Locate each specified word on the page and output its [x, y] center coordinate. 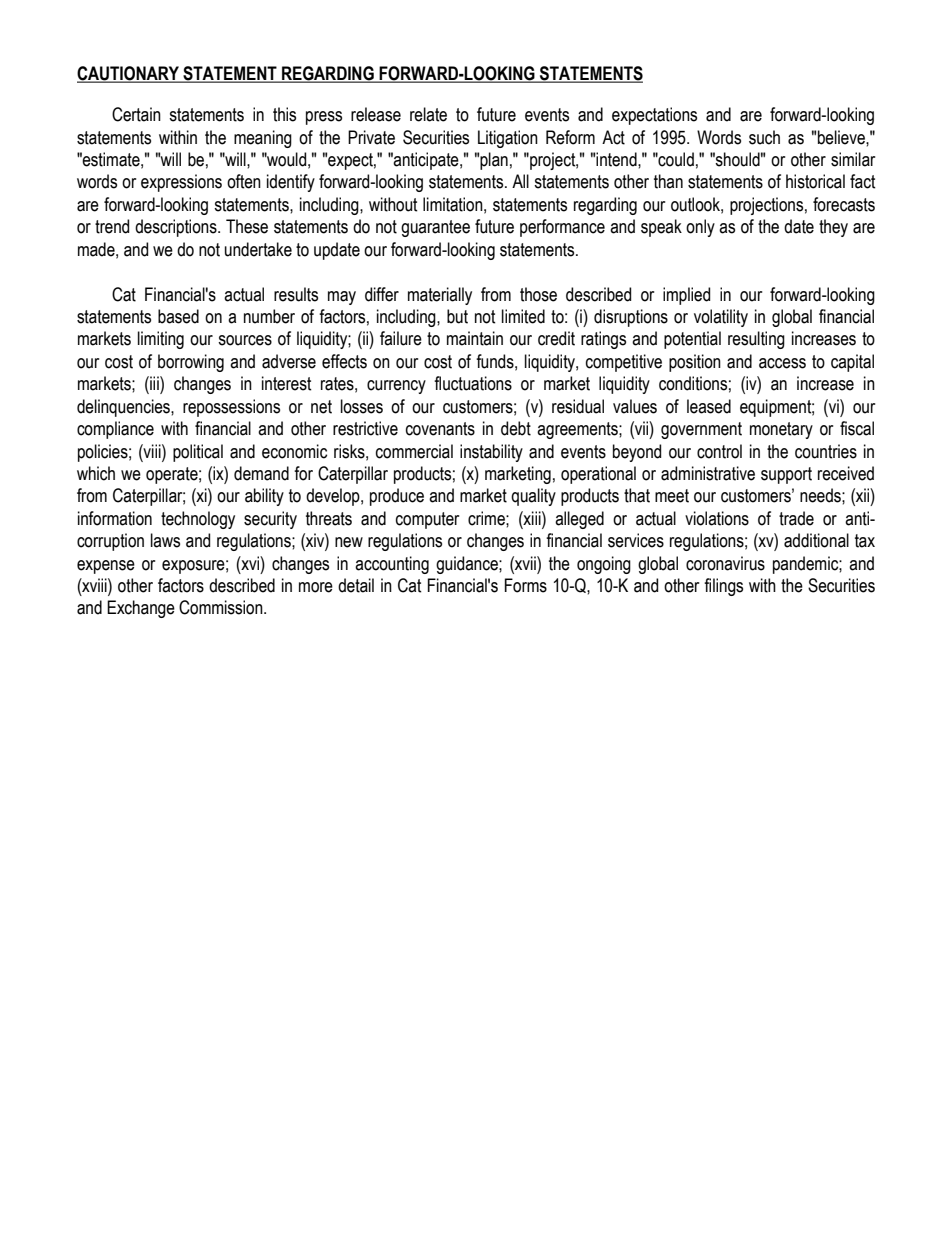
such [764, 137]
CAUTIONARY [129, 74]
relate [428, 114]
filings [723, 587]
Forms [526, 585]
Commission [222, 607]
